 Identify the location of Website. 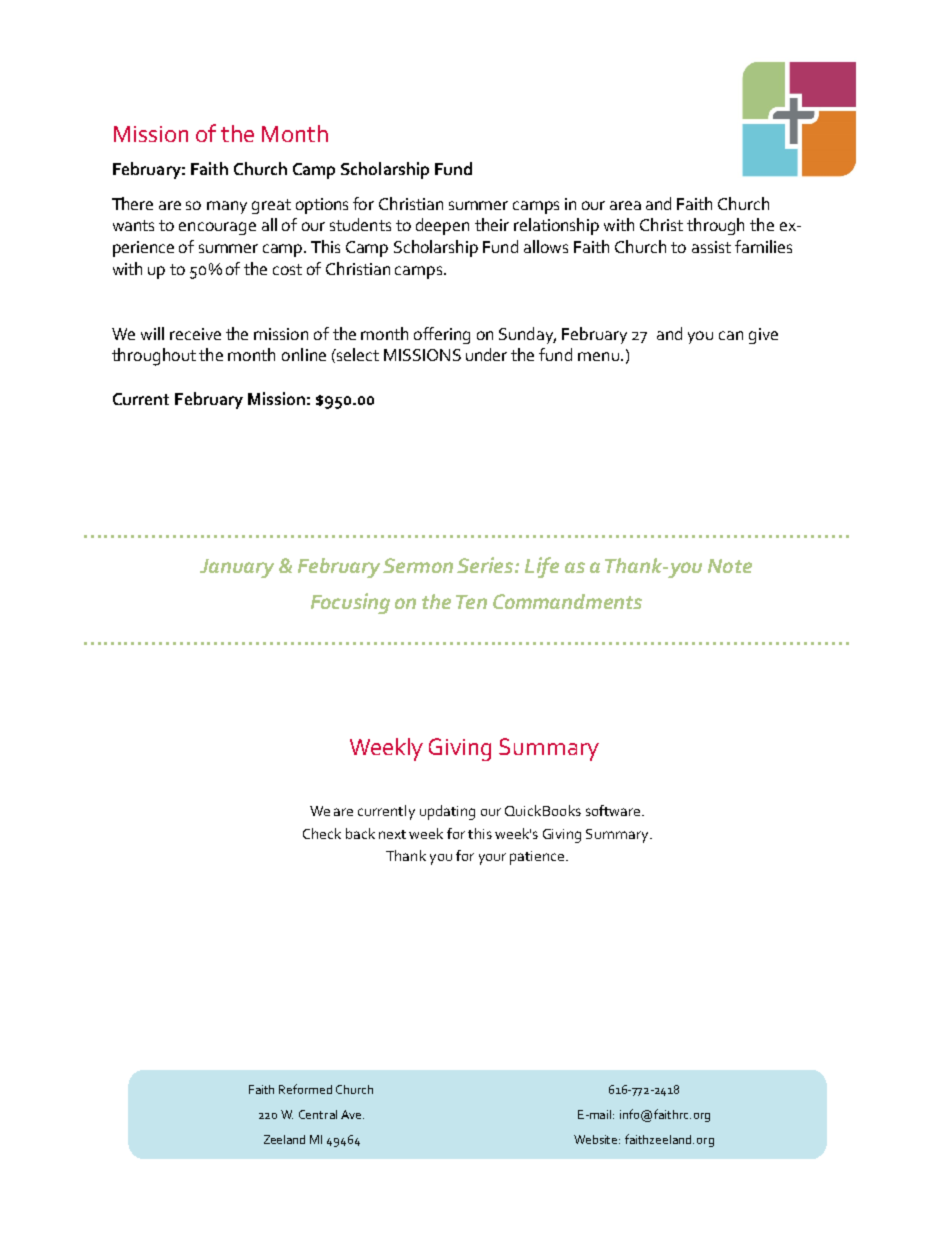
(597, 1139).
